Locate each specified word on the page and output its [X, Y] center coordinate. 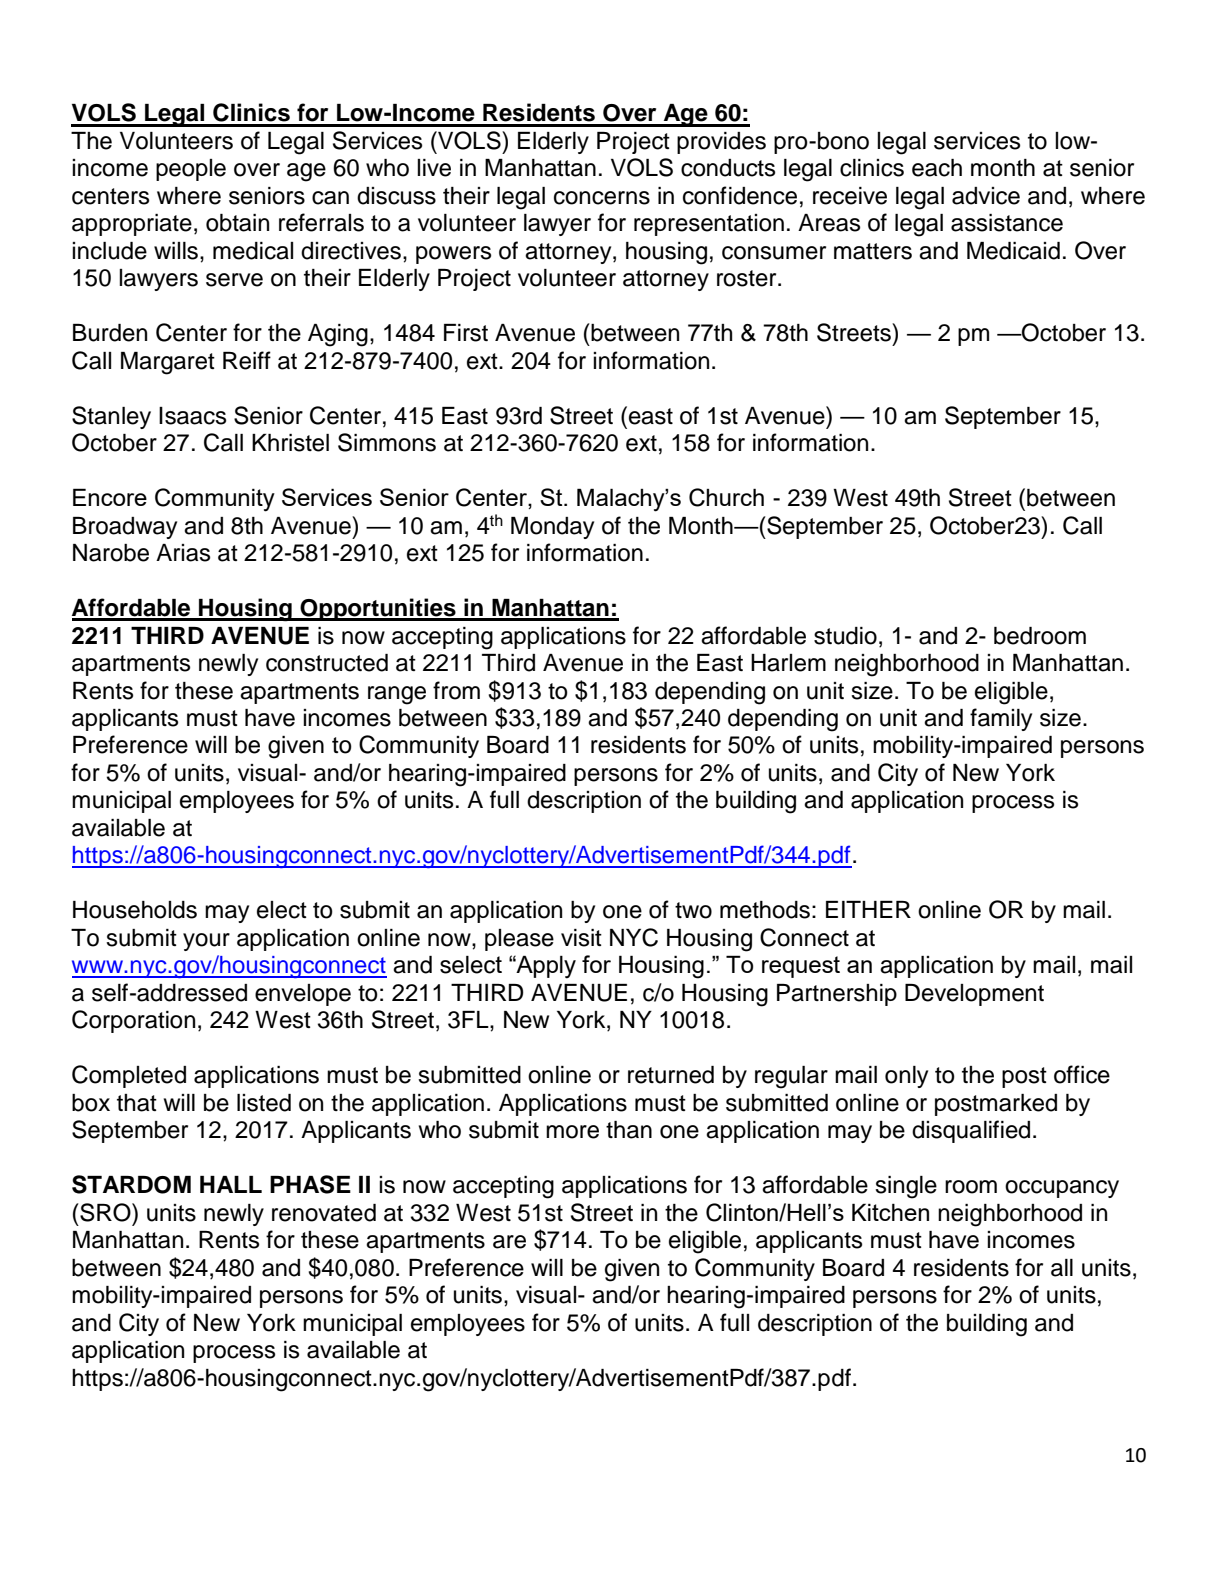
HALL [231, 1184]
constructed [327, 663]
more [572, 1132]
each [937, 168]
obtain [237, 223]
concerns [602, 198]
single [906, 1187]
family [1001, 719]
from [456, 690]
